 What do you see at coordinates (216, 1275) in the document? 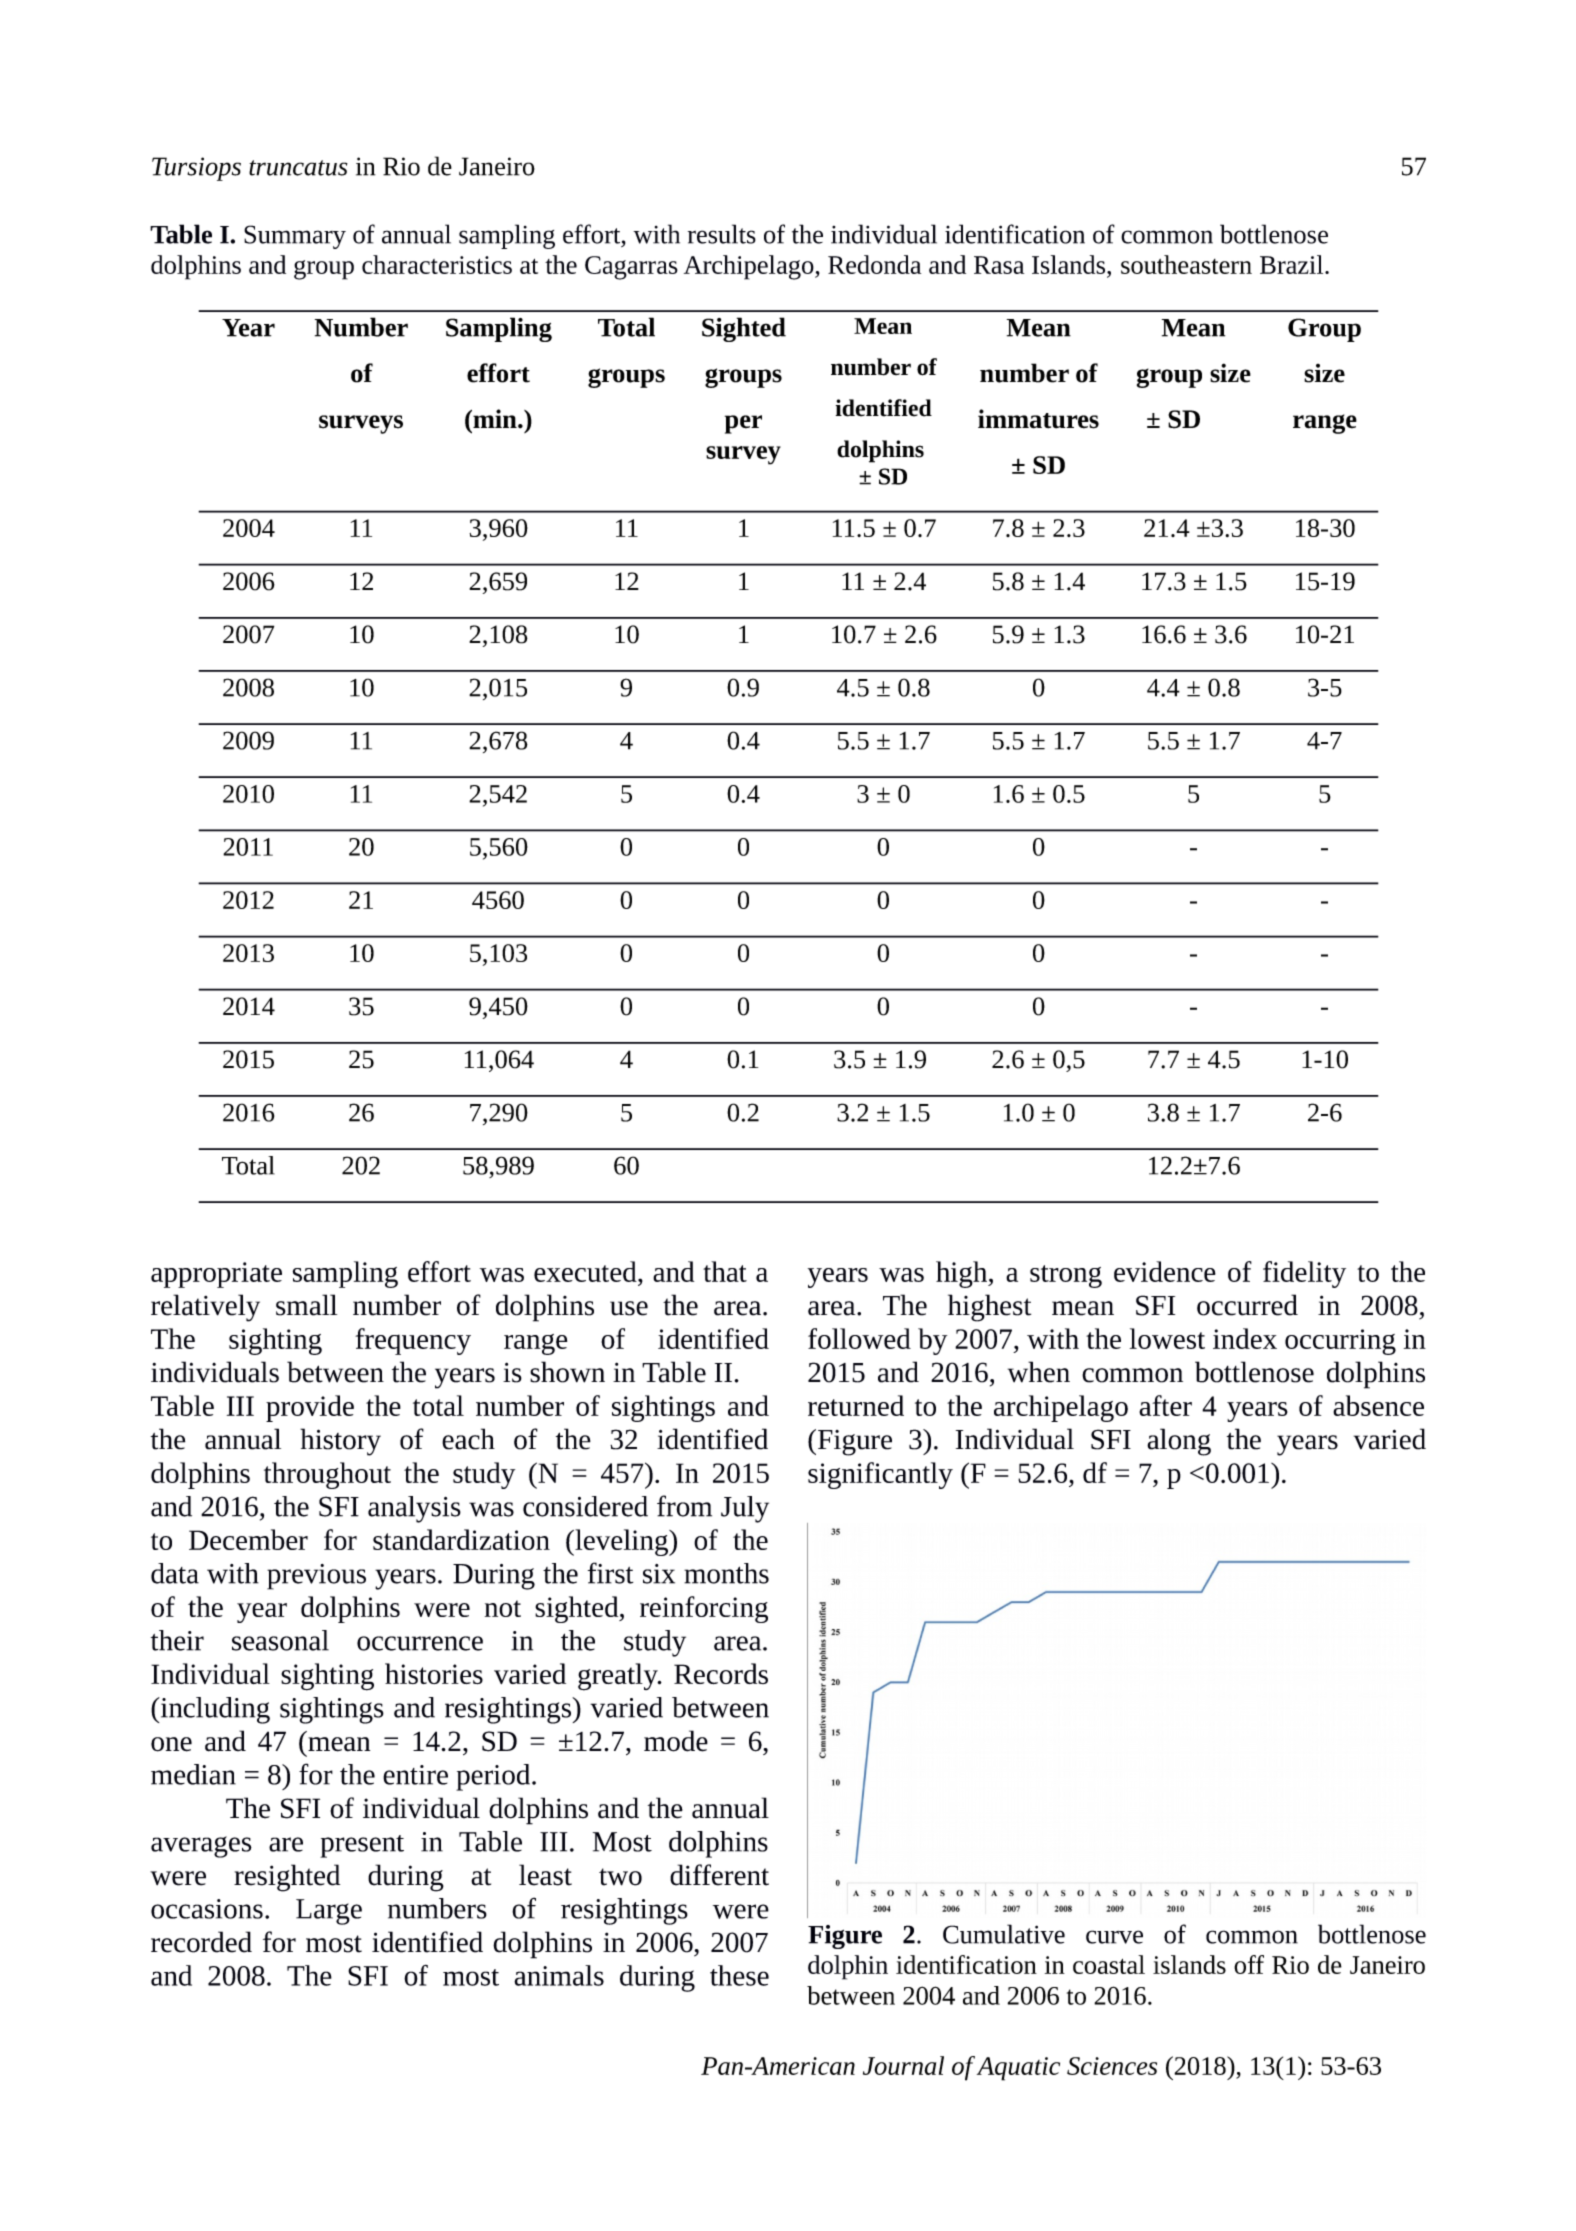
I see `appropriate` at bounding box center [216, 1275].
